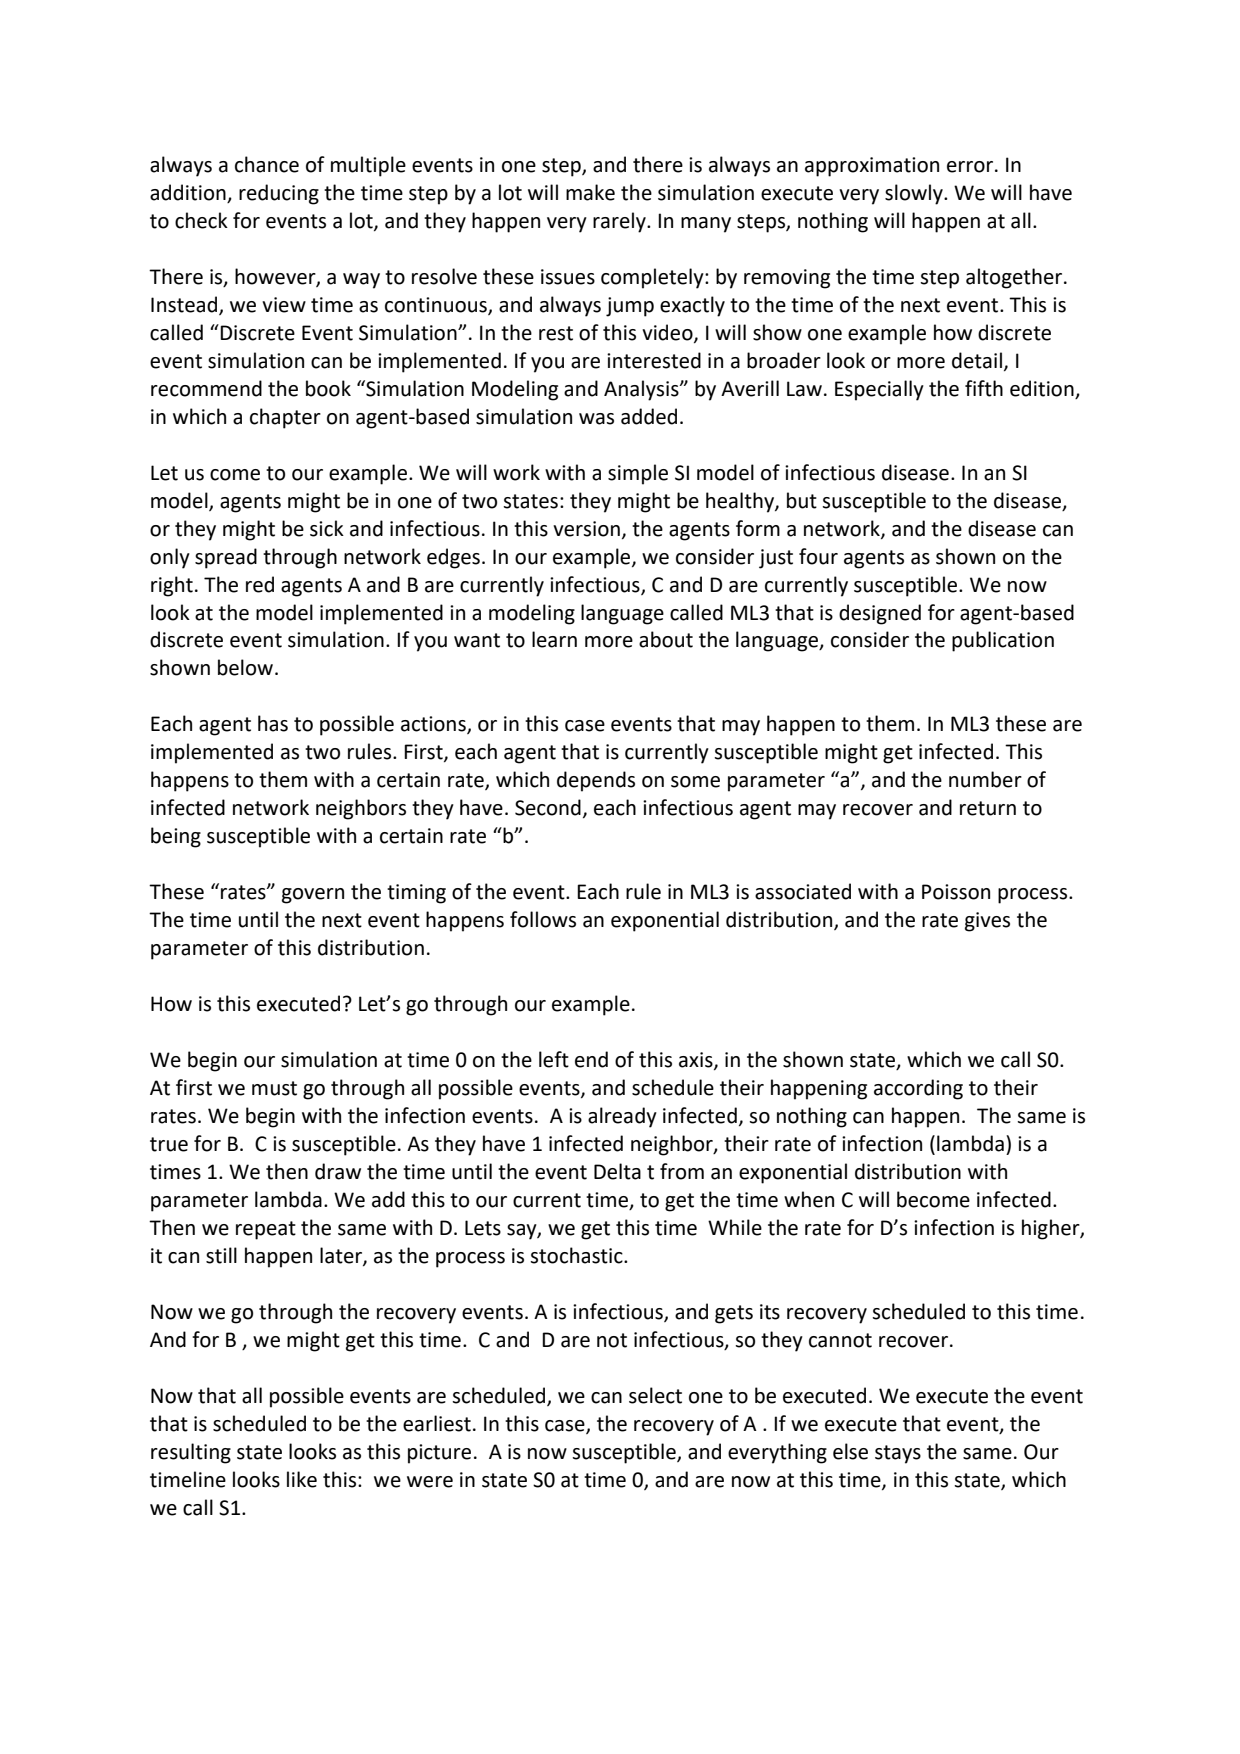 The width and height of the screenshot is (1240, 1754). Describe the element at coordinates (655, 1395) in the screenshot. I see `select` at that location.
